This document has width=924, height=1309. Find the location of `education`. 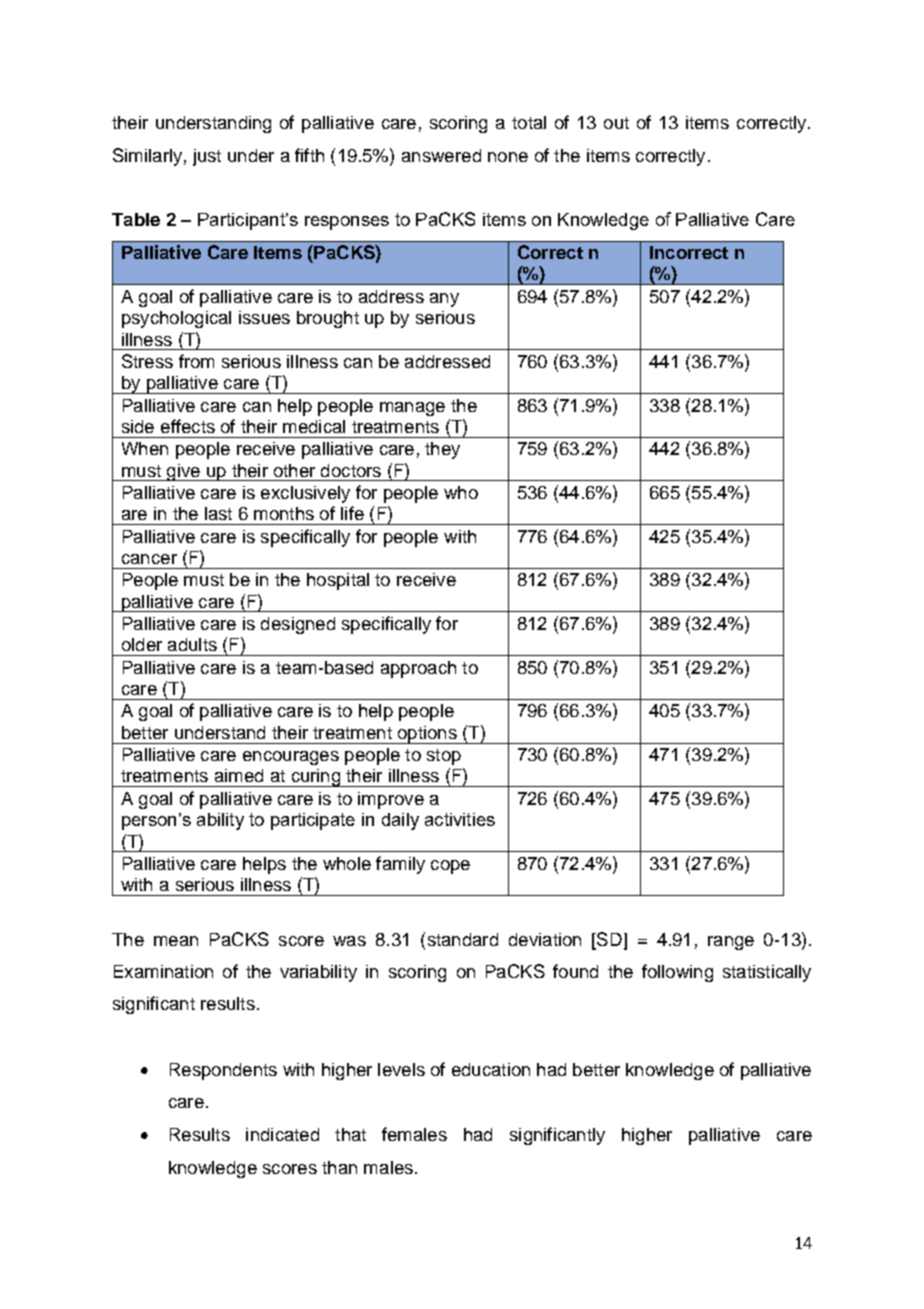

education is located at coordinates (491, 1069).
